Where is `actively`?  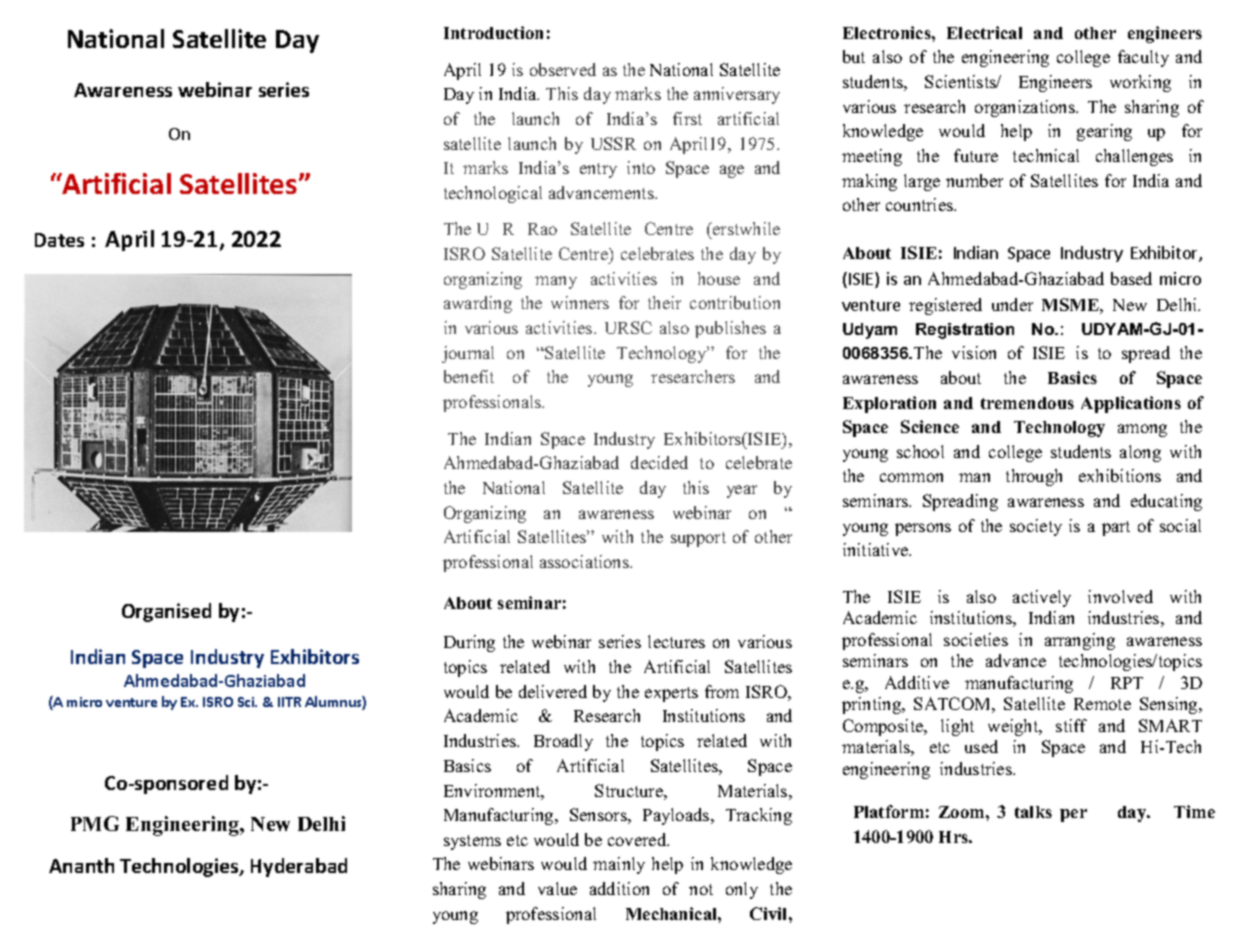
actively is located at coordinates (1042, 598).
